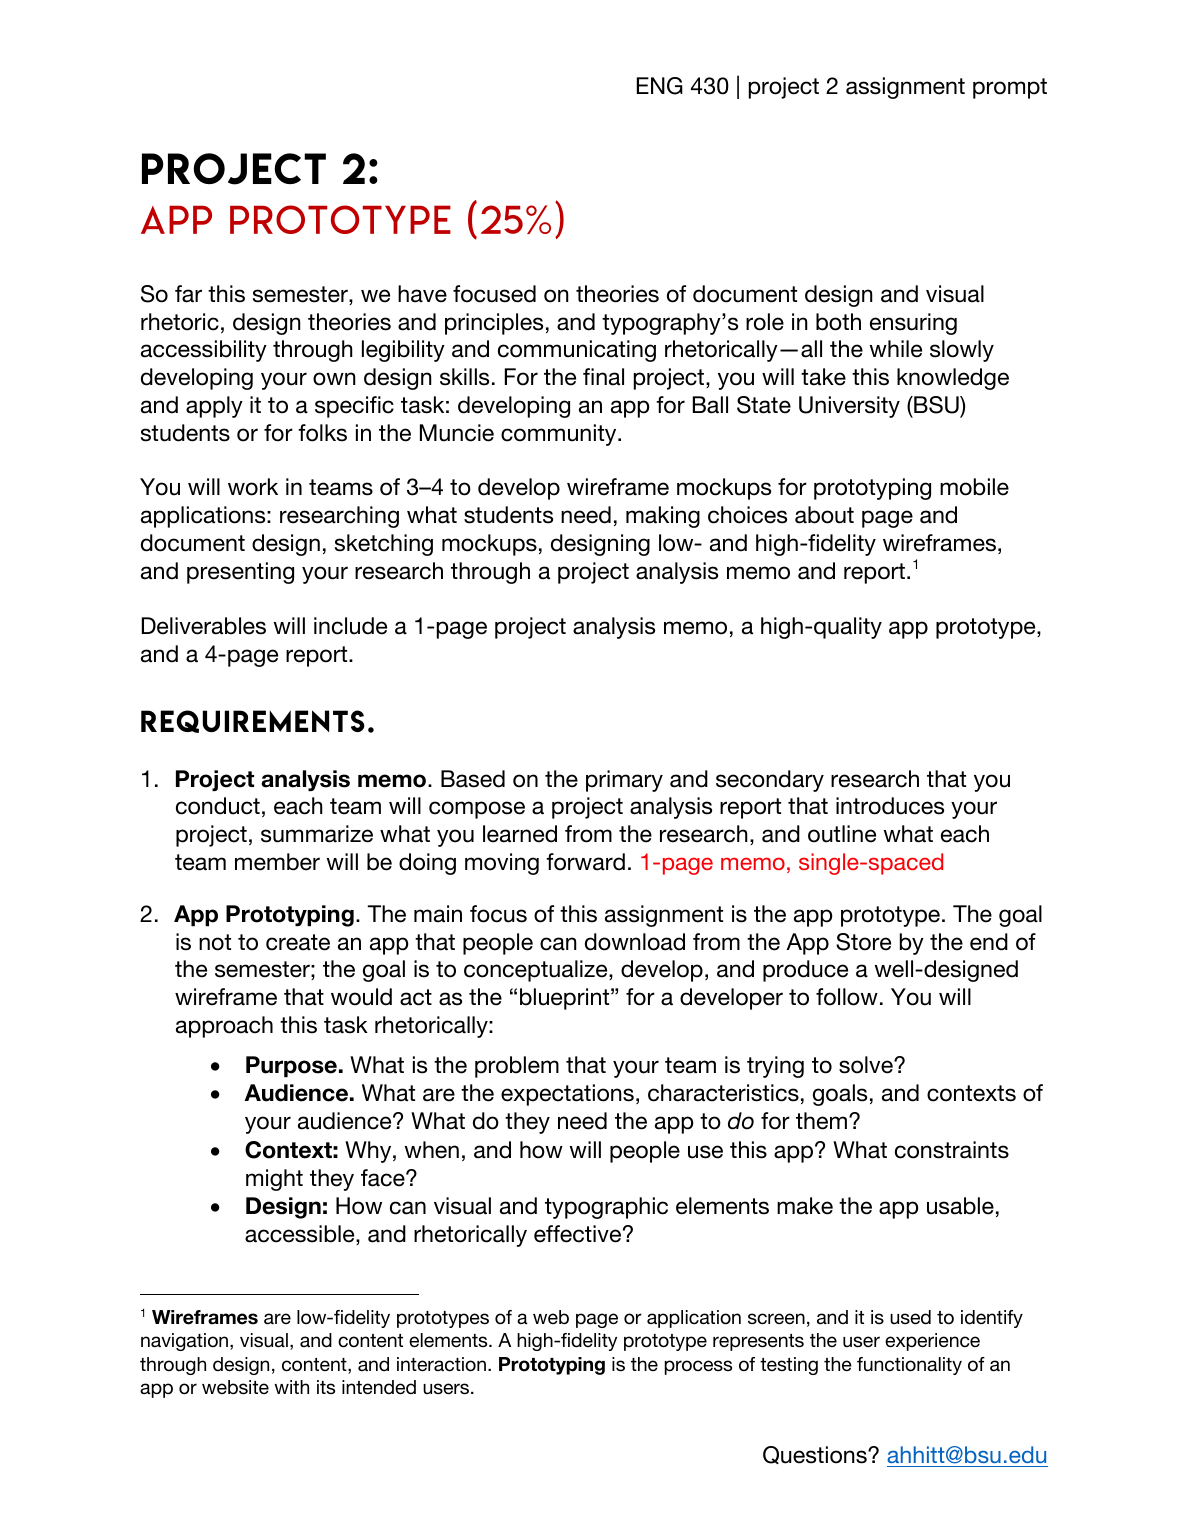 This screenshot has width=1187, height=1537. What do you see at coordinates (322, 433) in the screenshot?
I see `folks` at bounding box center [322, 433].
